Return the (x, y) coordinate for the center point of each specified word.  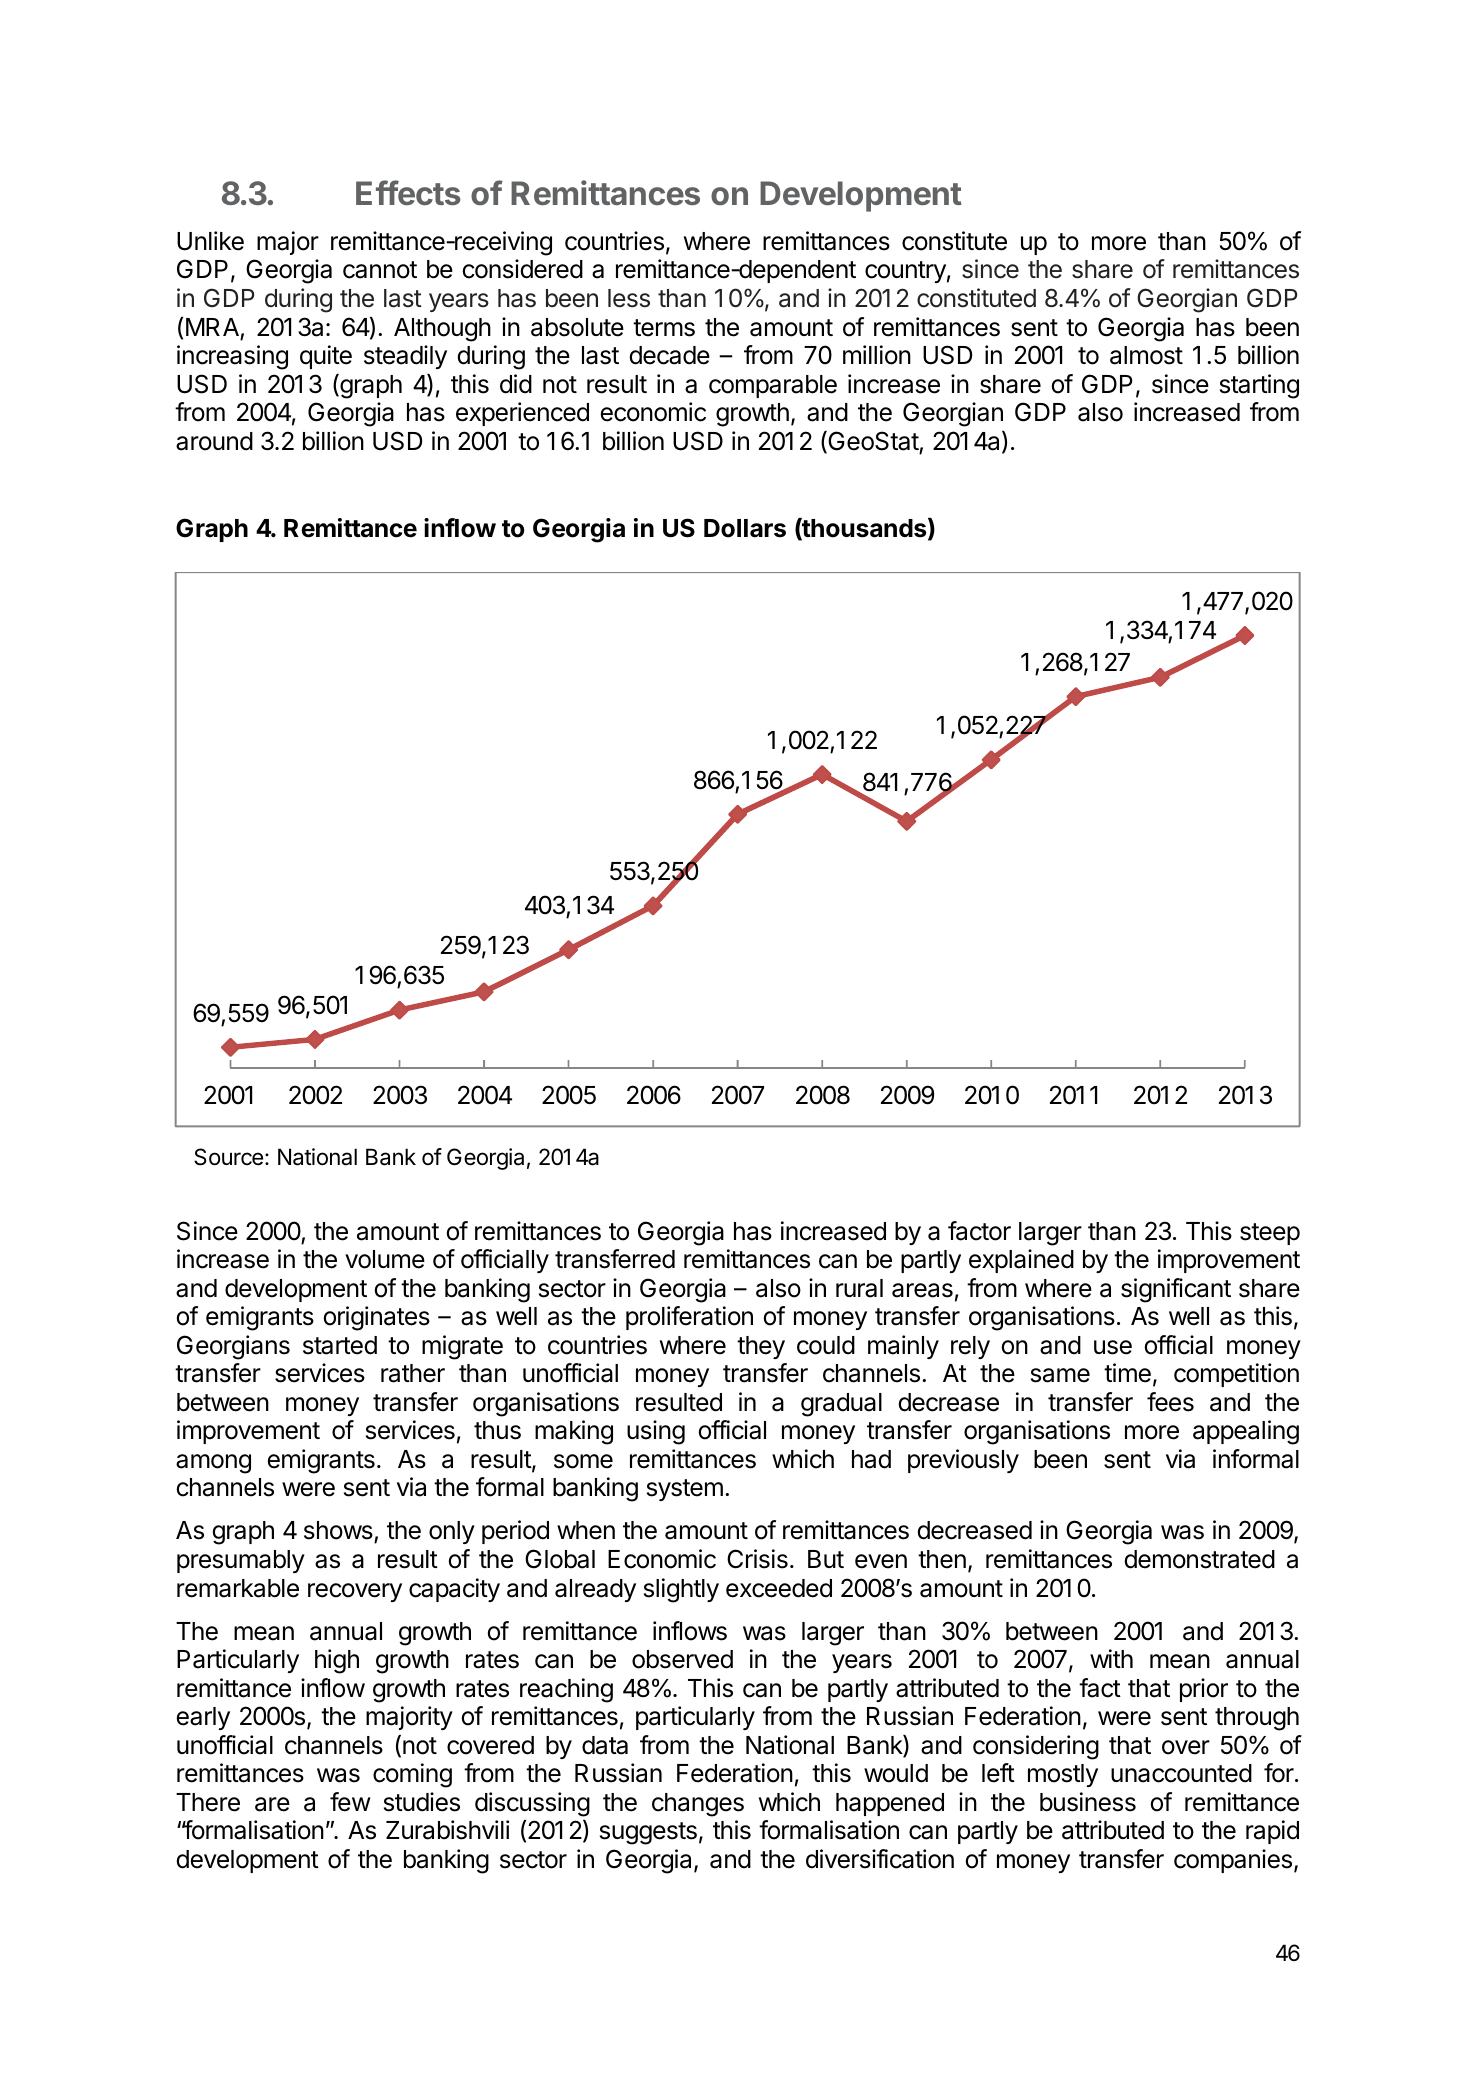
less (629, 298)
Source (228, 1157)
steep (1270, 1234)
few (350, 1802)
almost (1146, 355)
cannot (380, 270)
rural (859, 1288)
